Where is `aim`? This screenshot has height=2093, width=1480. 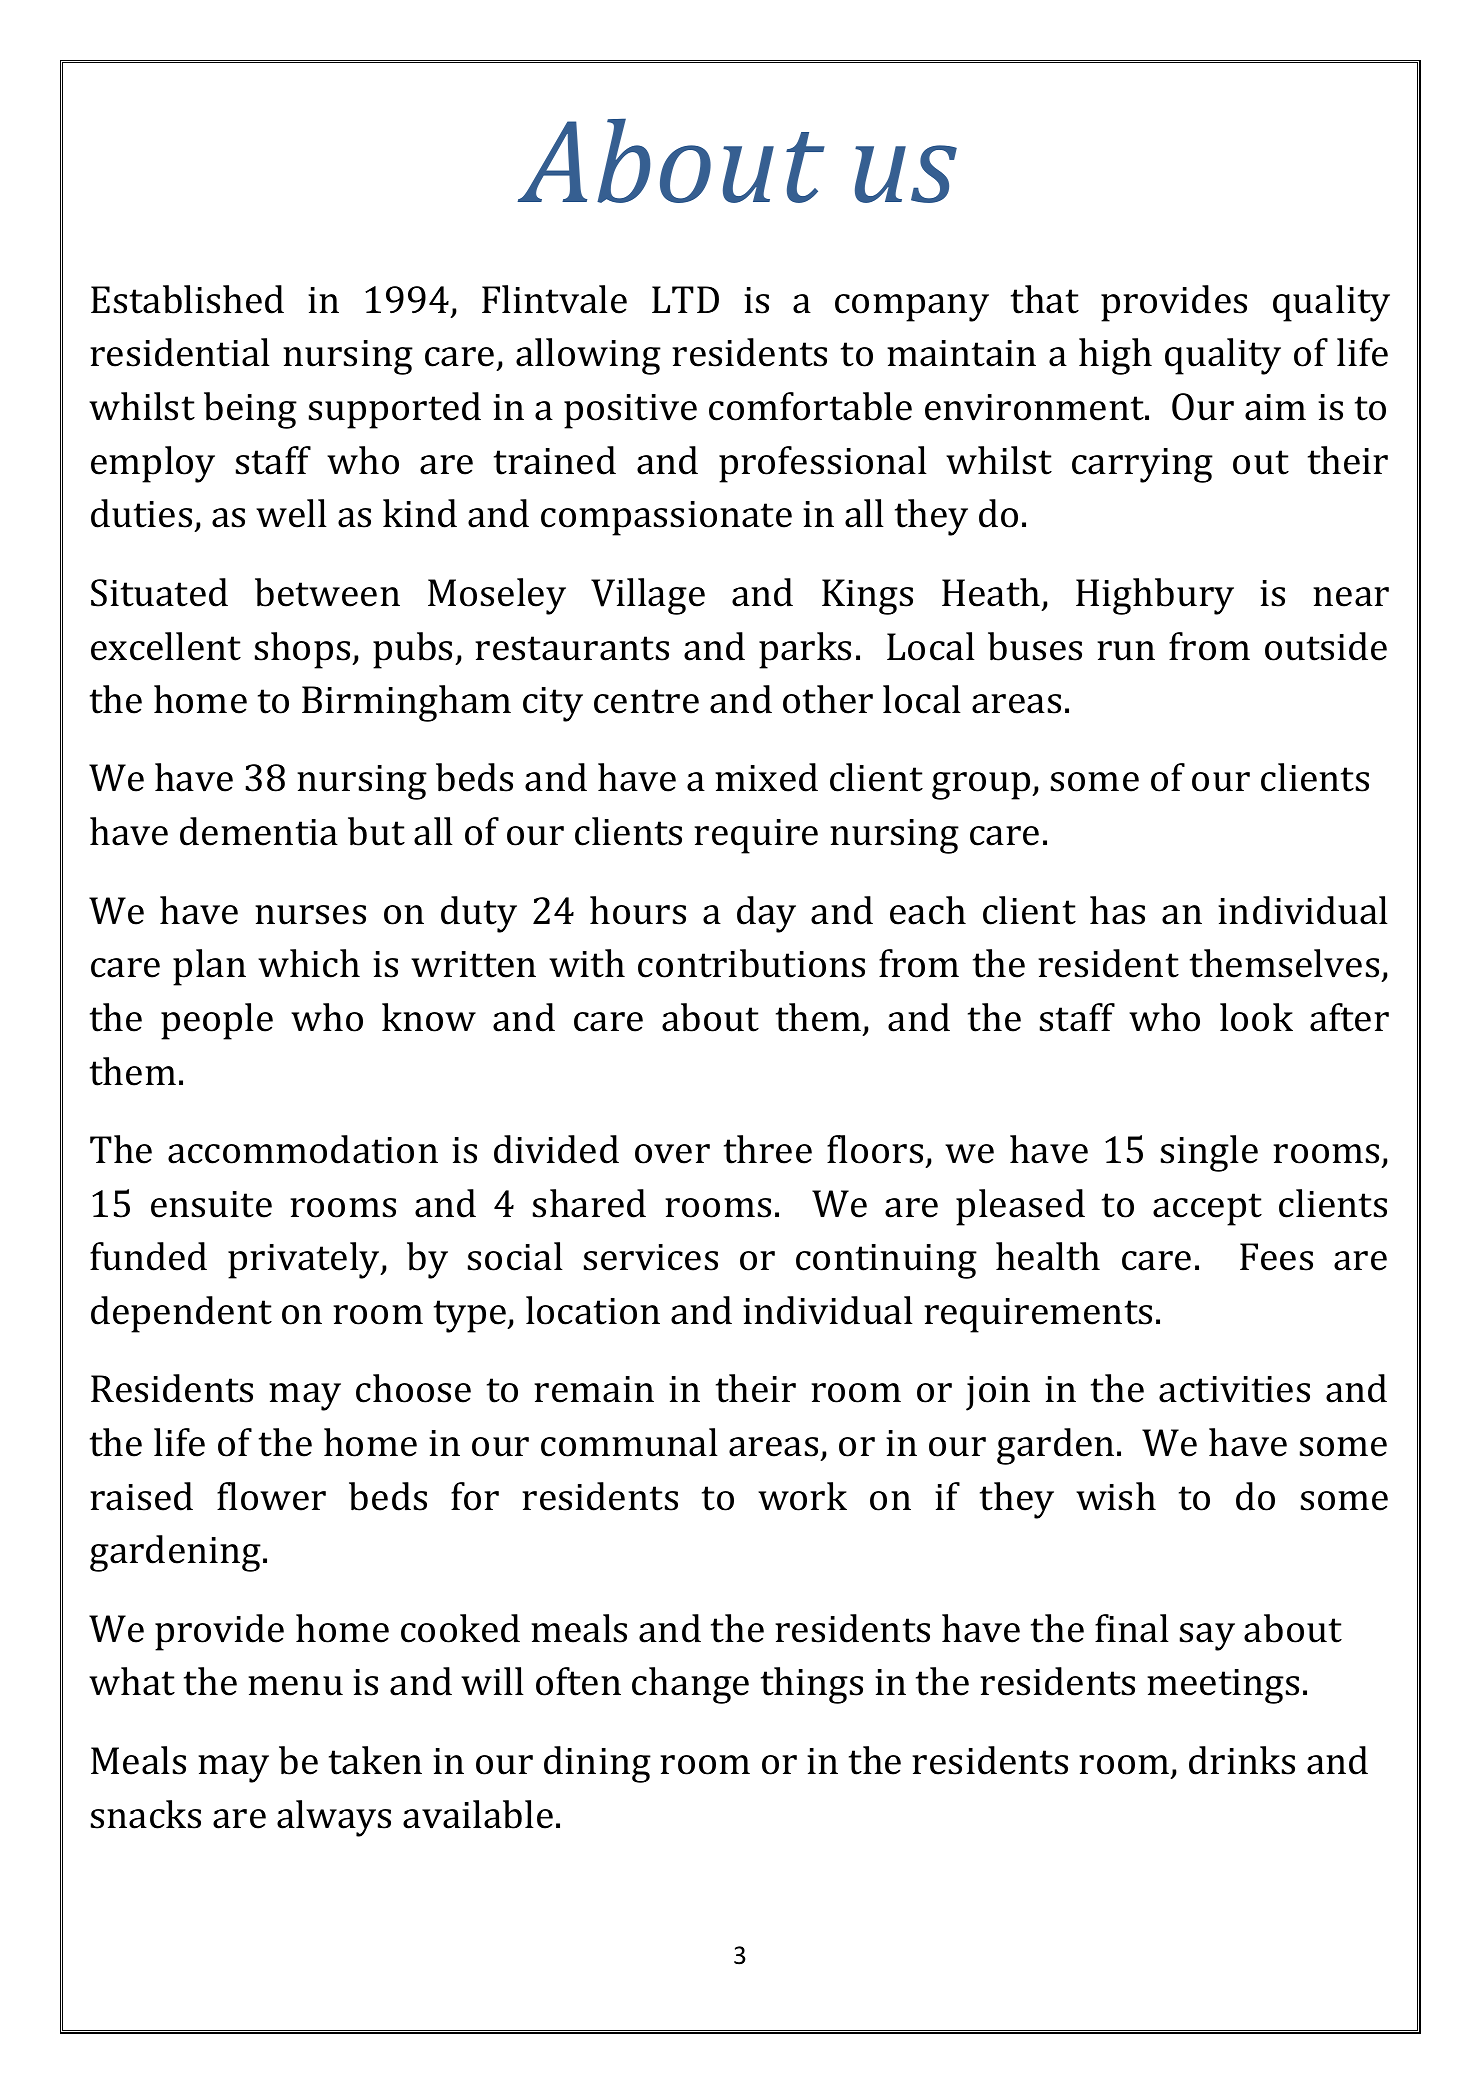 aim is located at coordinates (1275, 407).
